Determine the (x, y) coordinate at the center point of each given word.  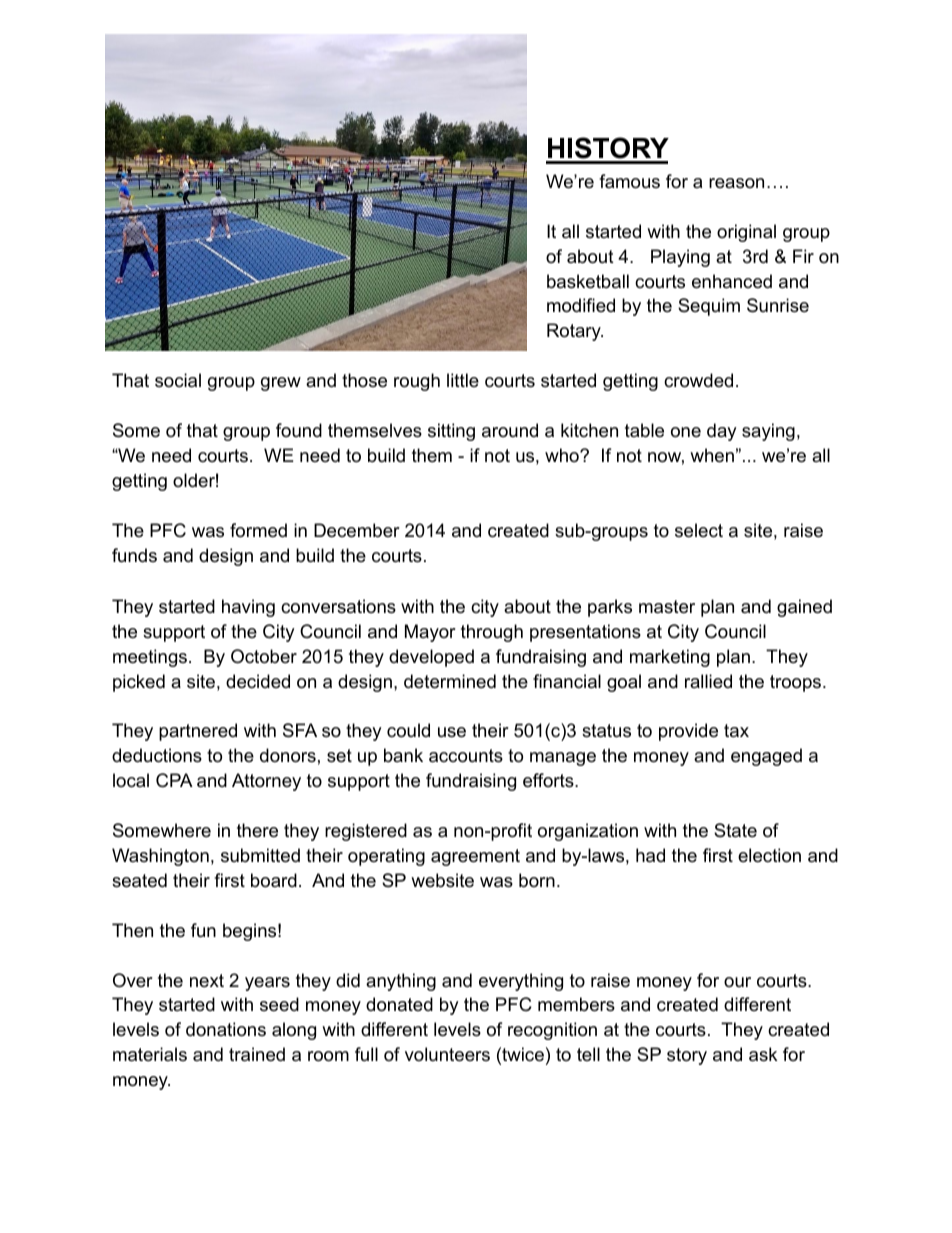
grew (281, 384)
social (178, 380)
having (248, 608)
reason (736, 183)
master (667, 607)
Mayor (430, 633)
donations (226, 1029)
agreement (475, 857)
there (257, 830)
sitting (451, 432)
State (735, 830)
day (722, 432)
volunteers (447, 1054)
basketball (588, 281)
